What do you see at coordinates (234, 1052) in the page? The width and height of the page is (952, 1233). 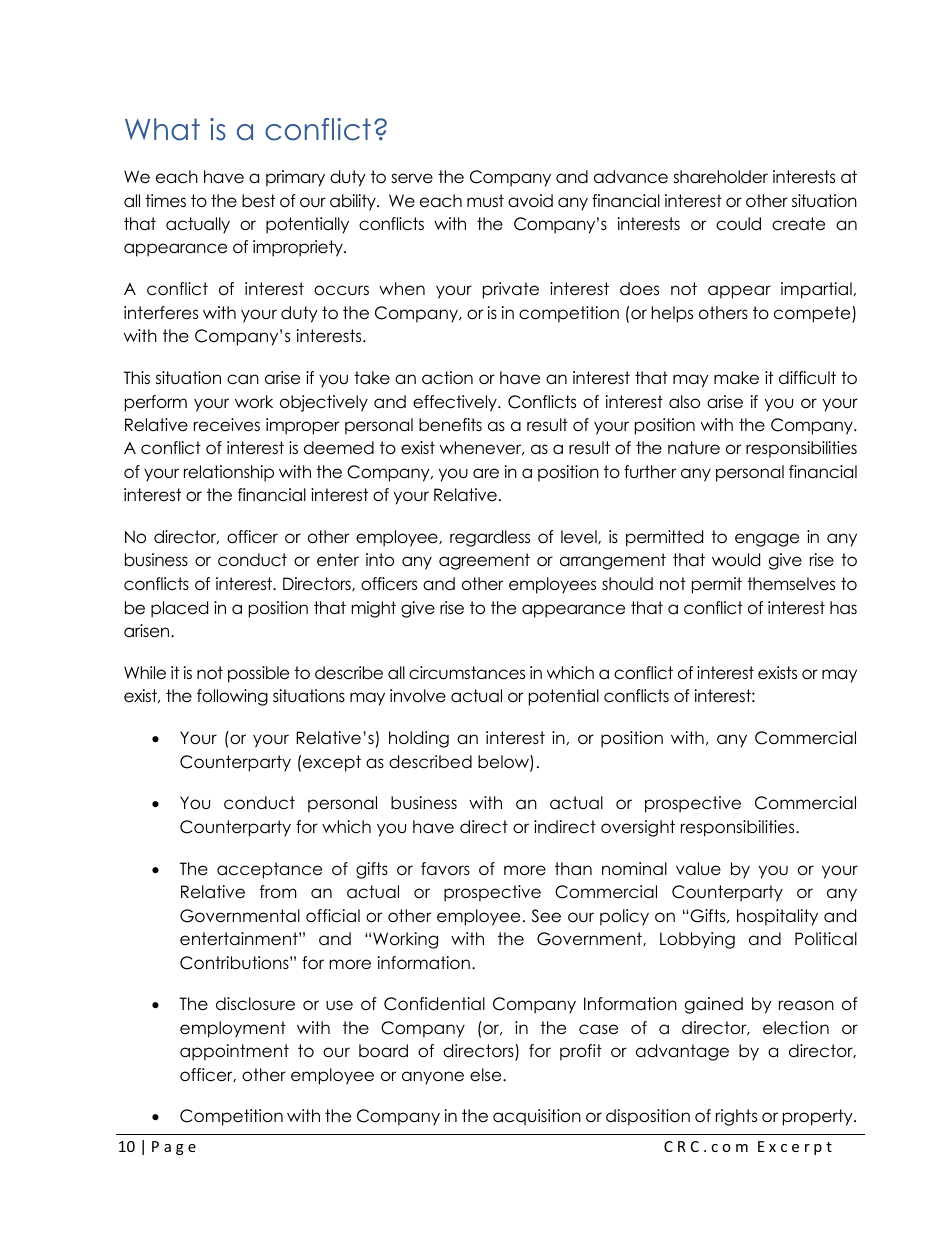 I see `appointment` at bounding box center [234, 1052].
